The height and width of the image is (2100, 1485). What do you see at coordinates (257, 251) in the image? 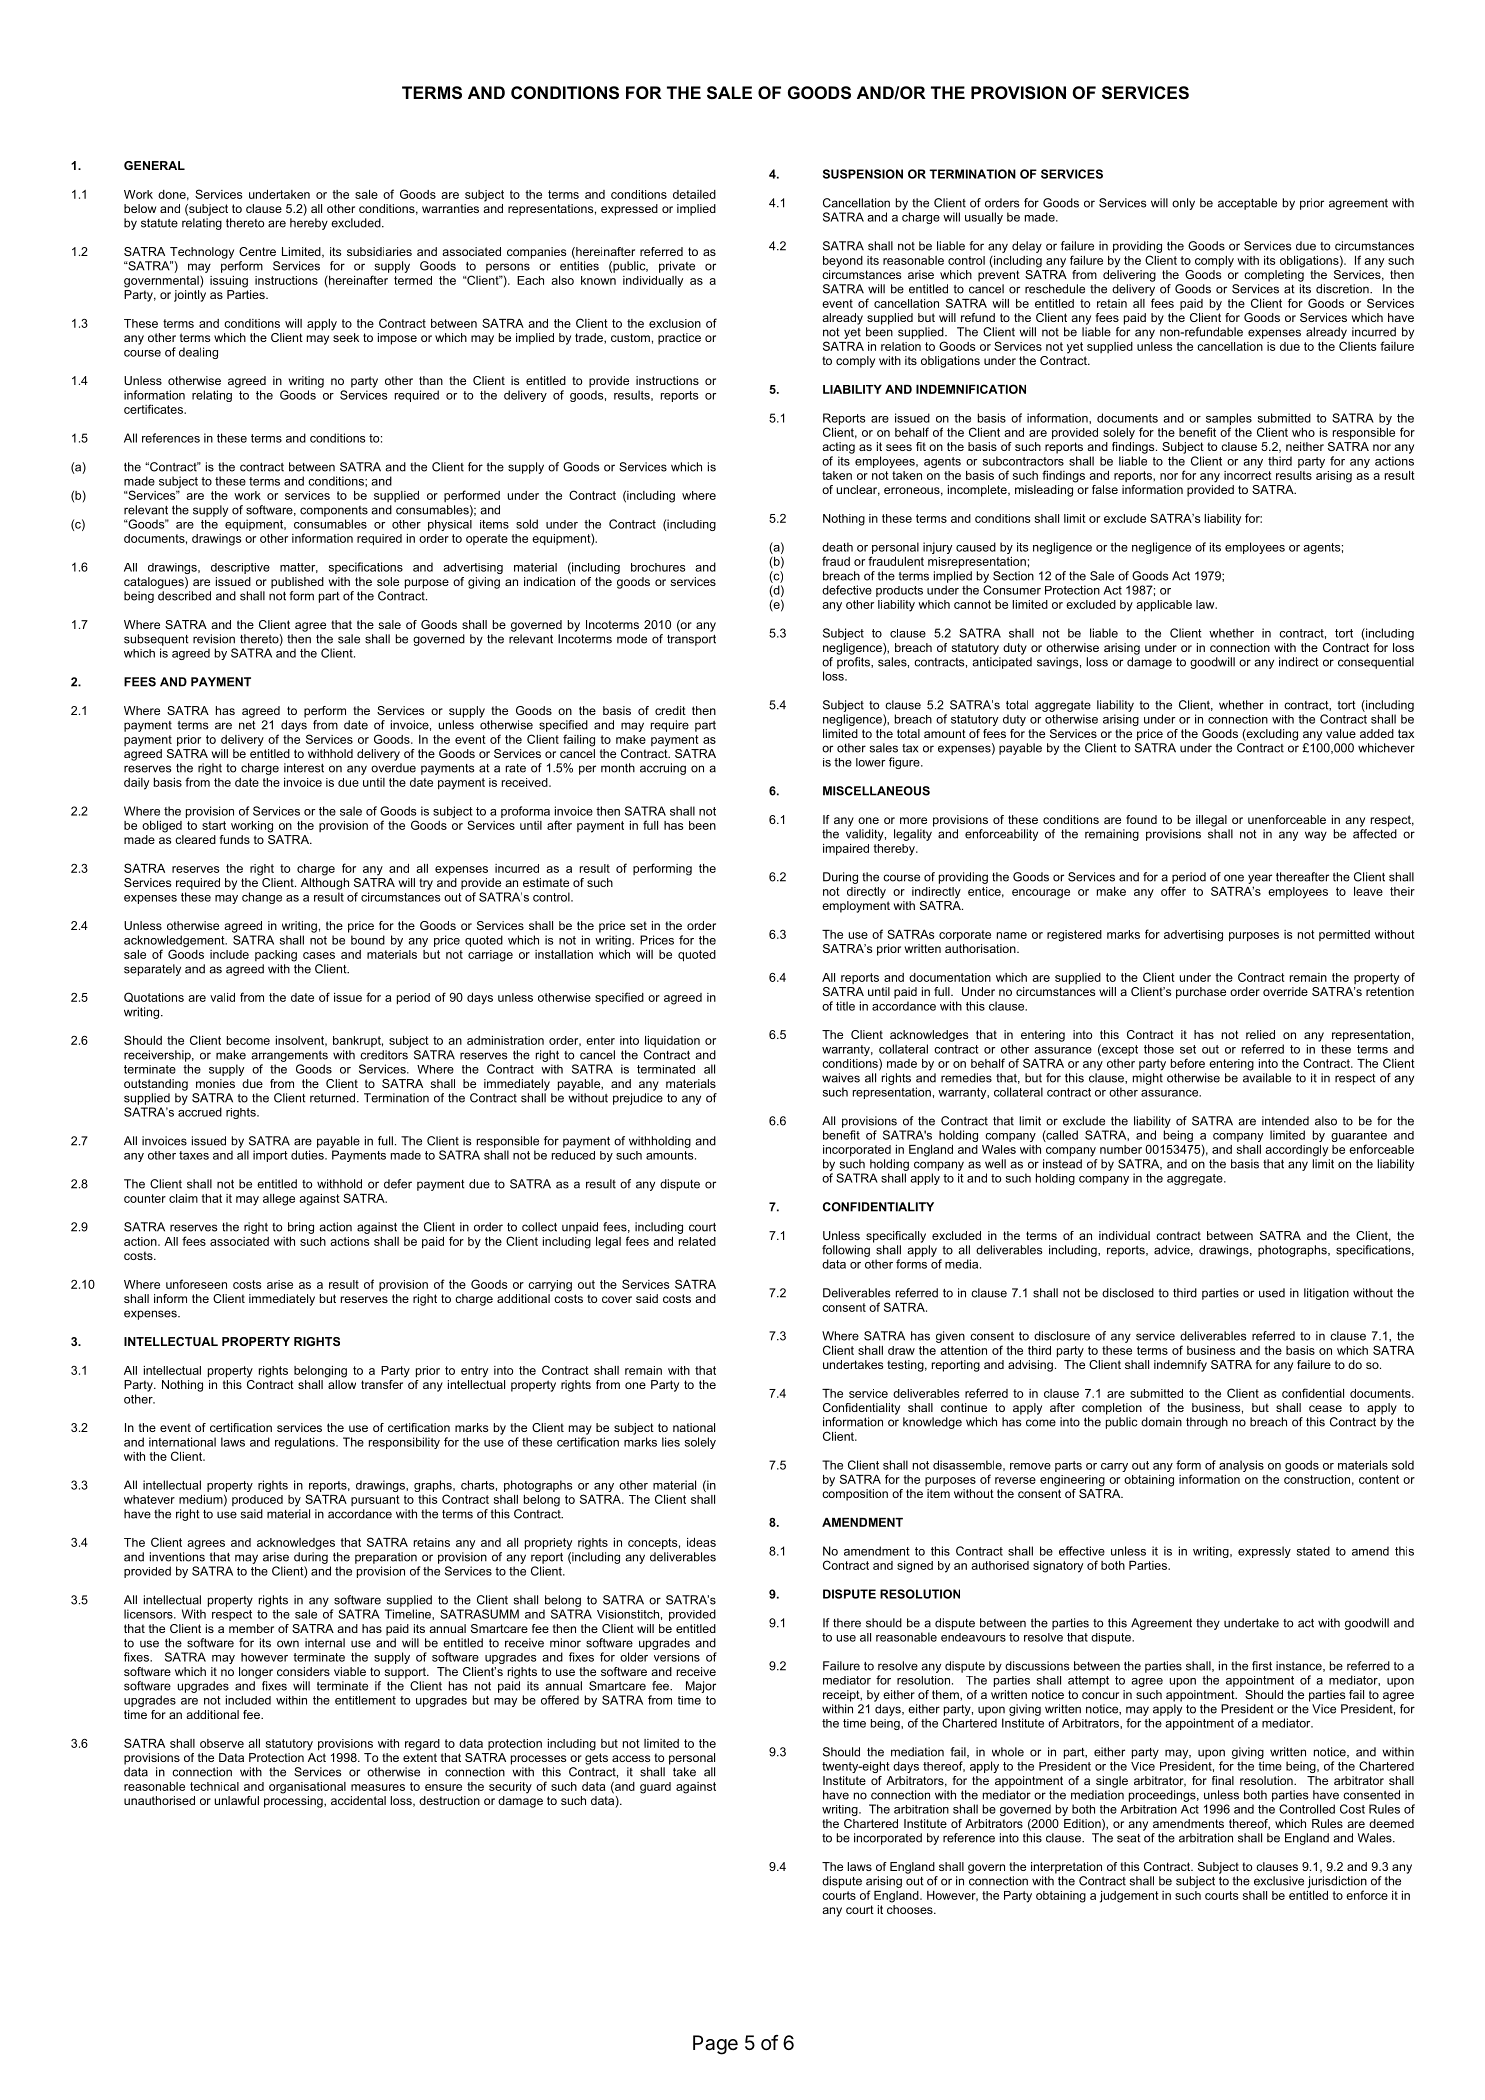
I see `Centre` at bounding box center [257, 251].
